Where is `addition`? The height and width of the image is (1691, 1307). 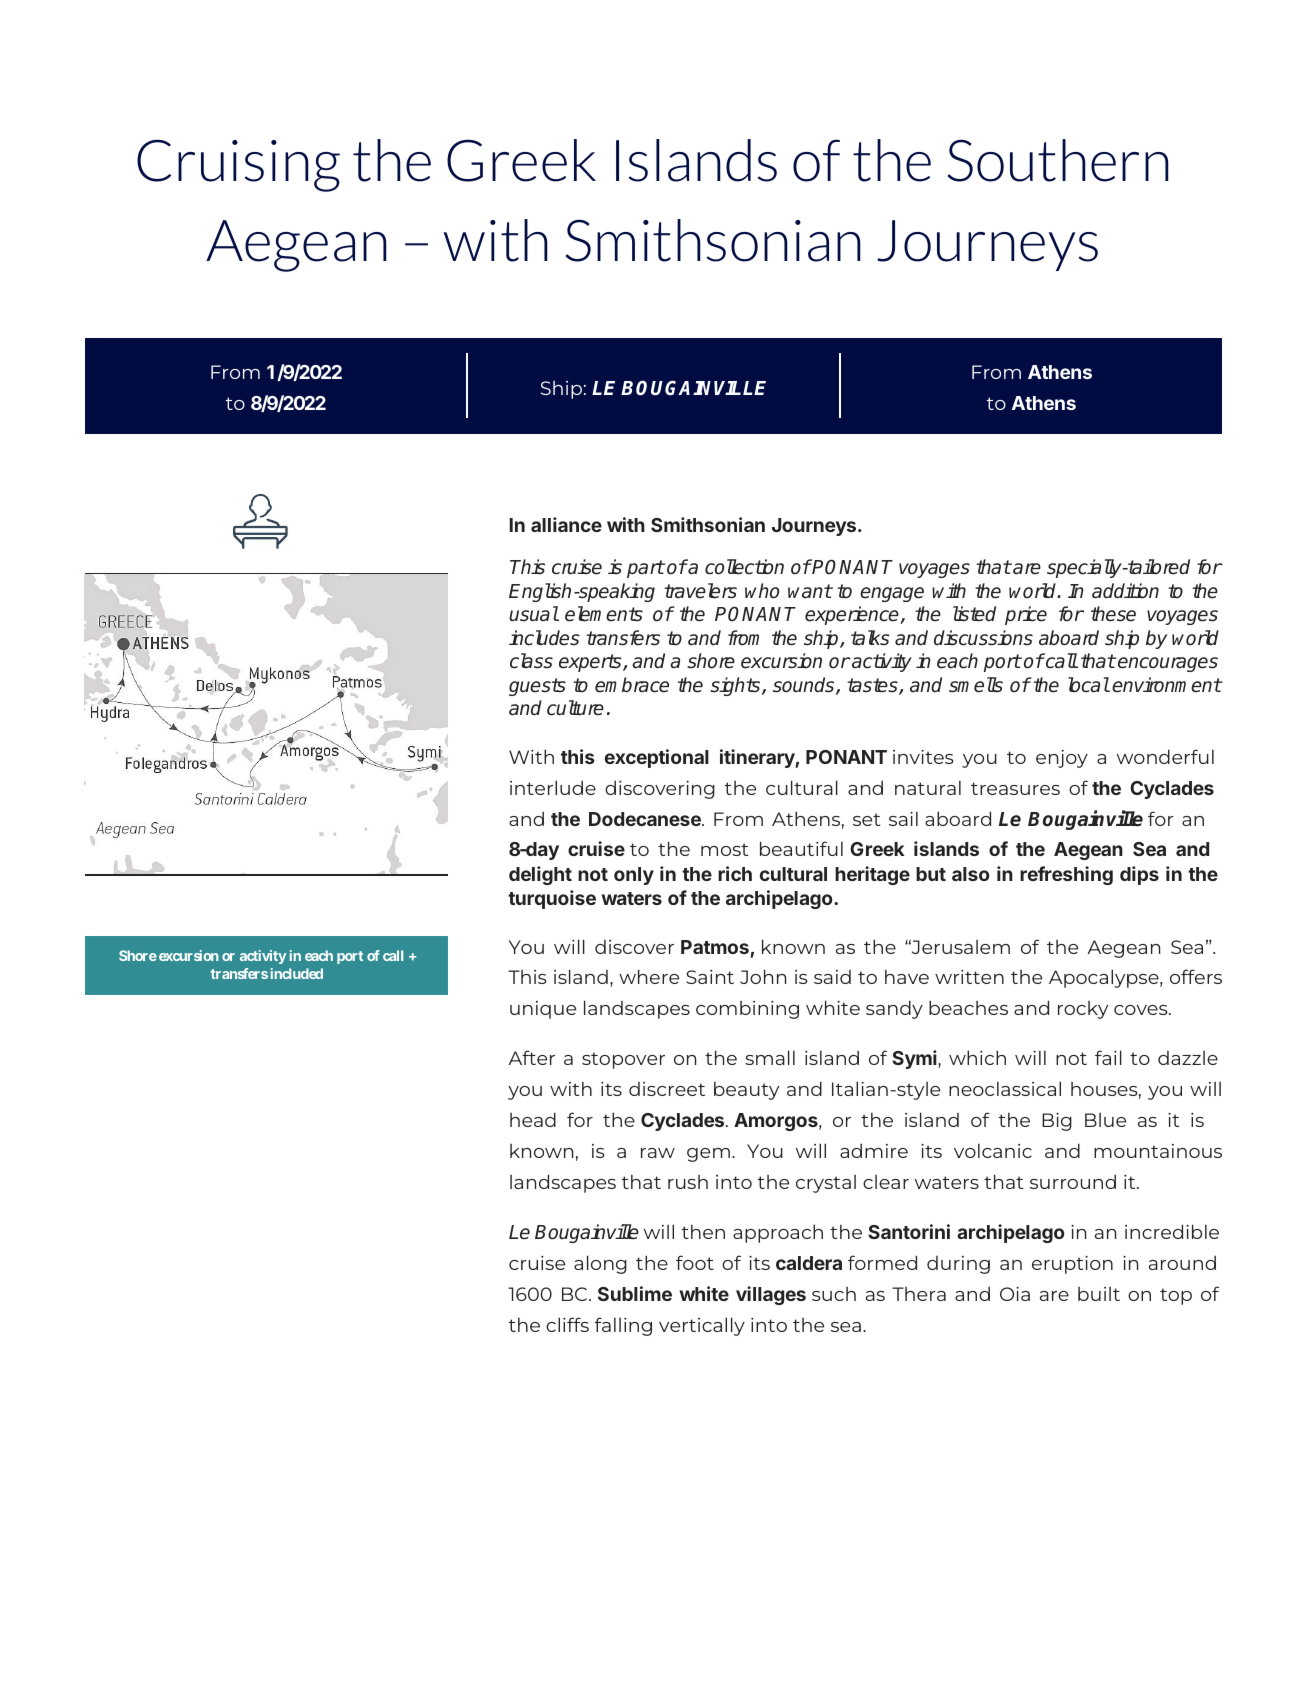 addition is located at coordinates (1125, 591).
